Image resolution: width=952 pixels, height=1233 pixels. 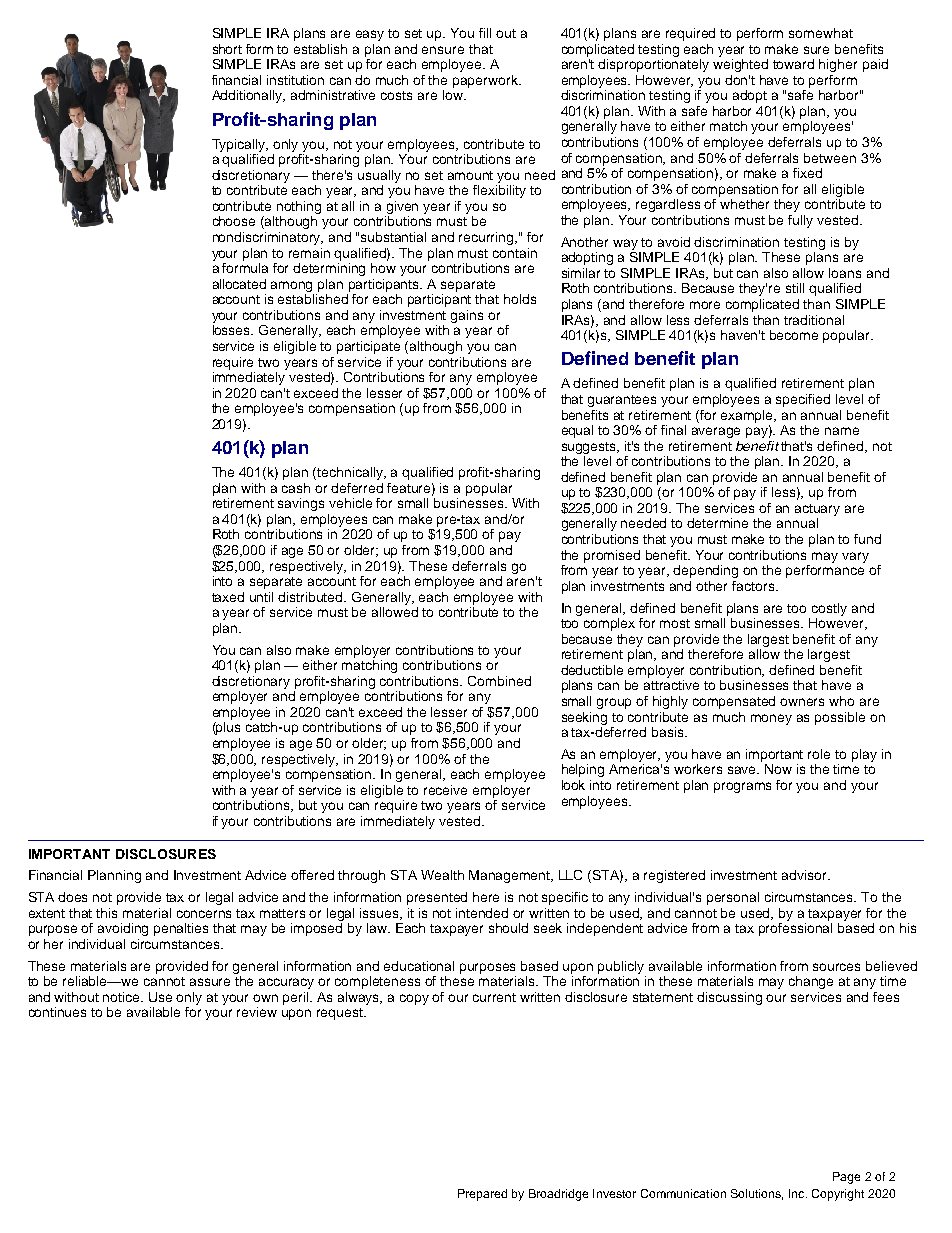 I want to click on this, so click(x=106, y=913).
